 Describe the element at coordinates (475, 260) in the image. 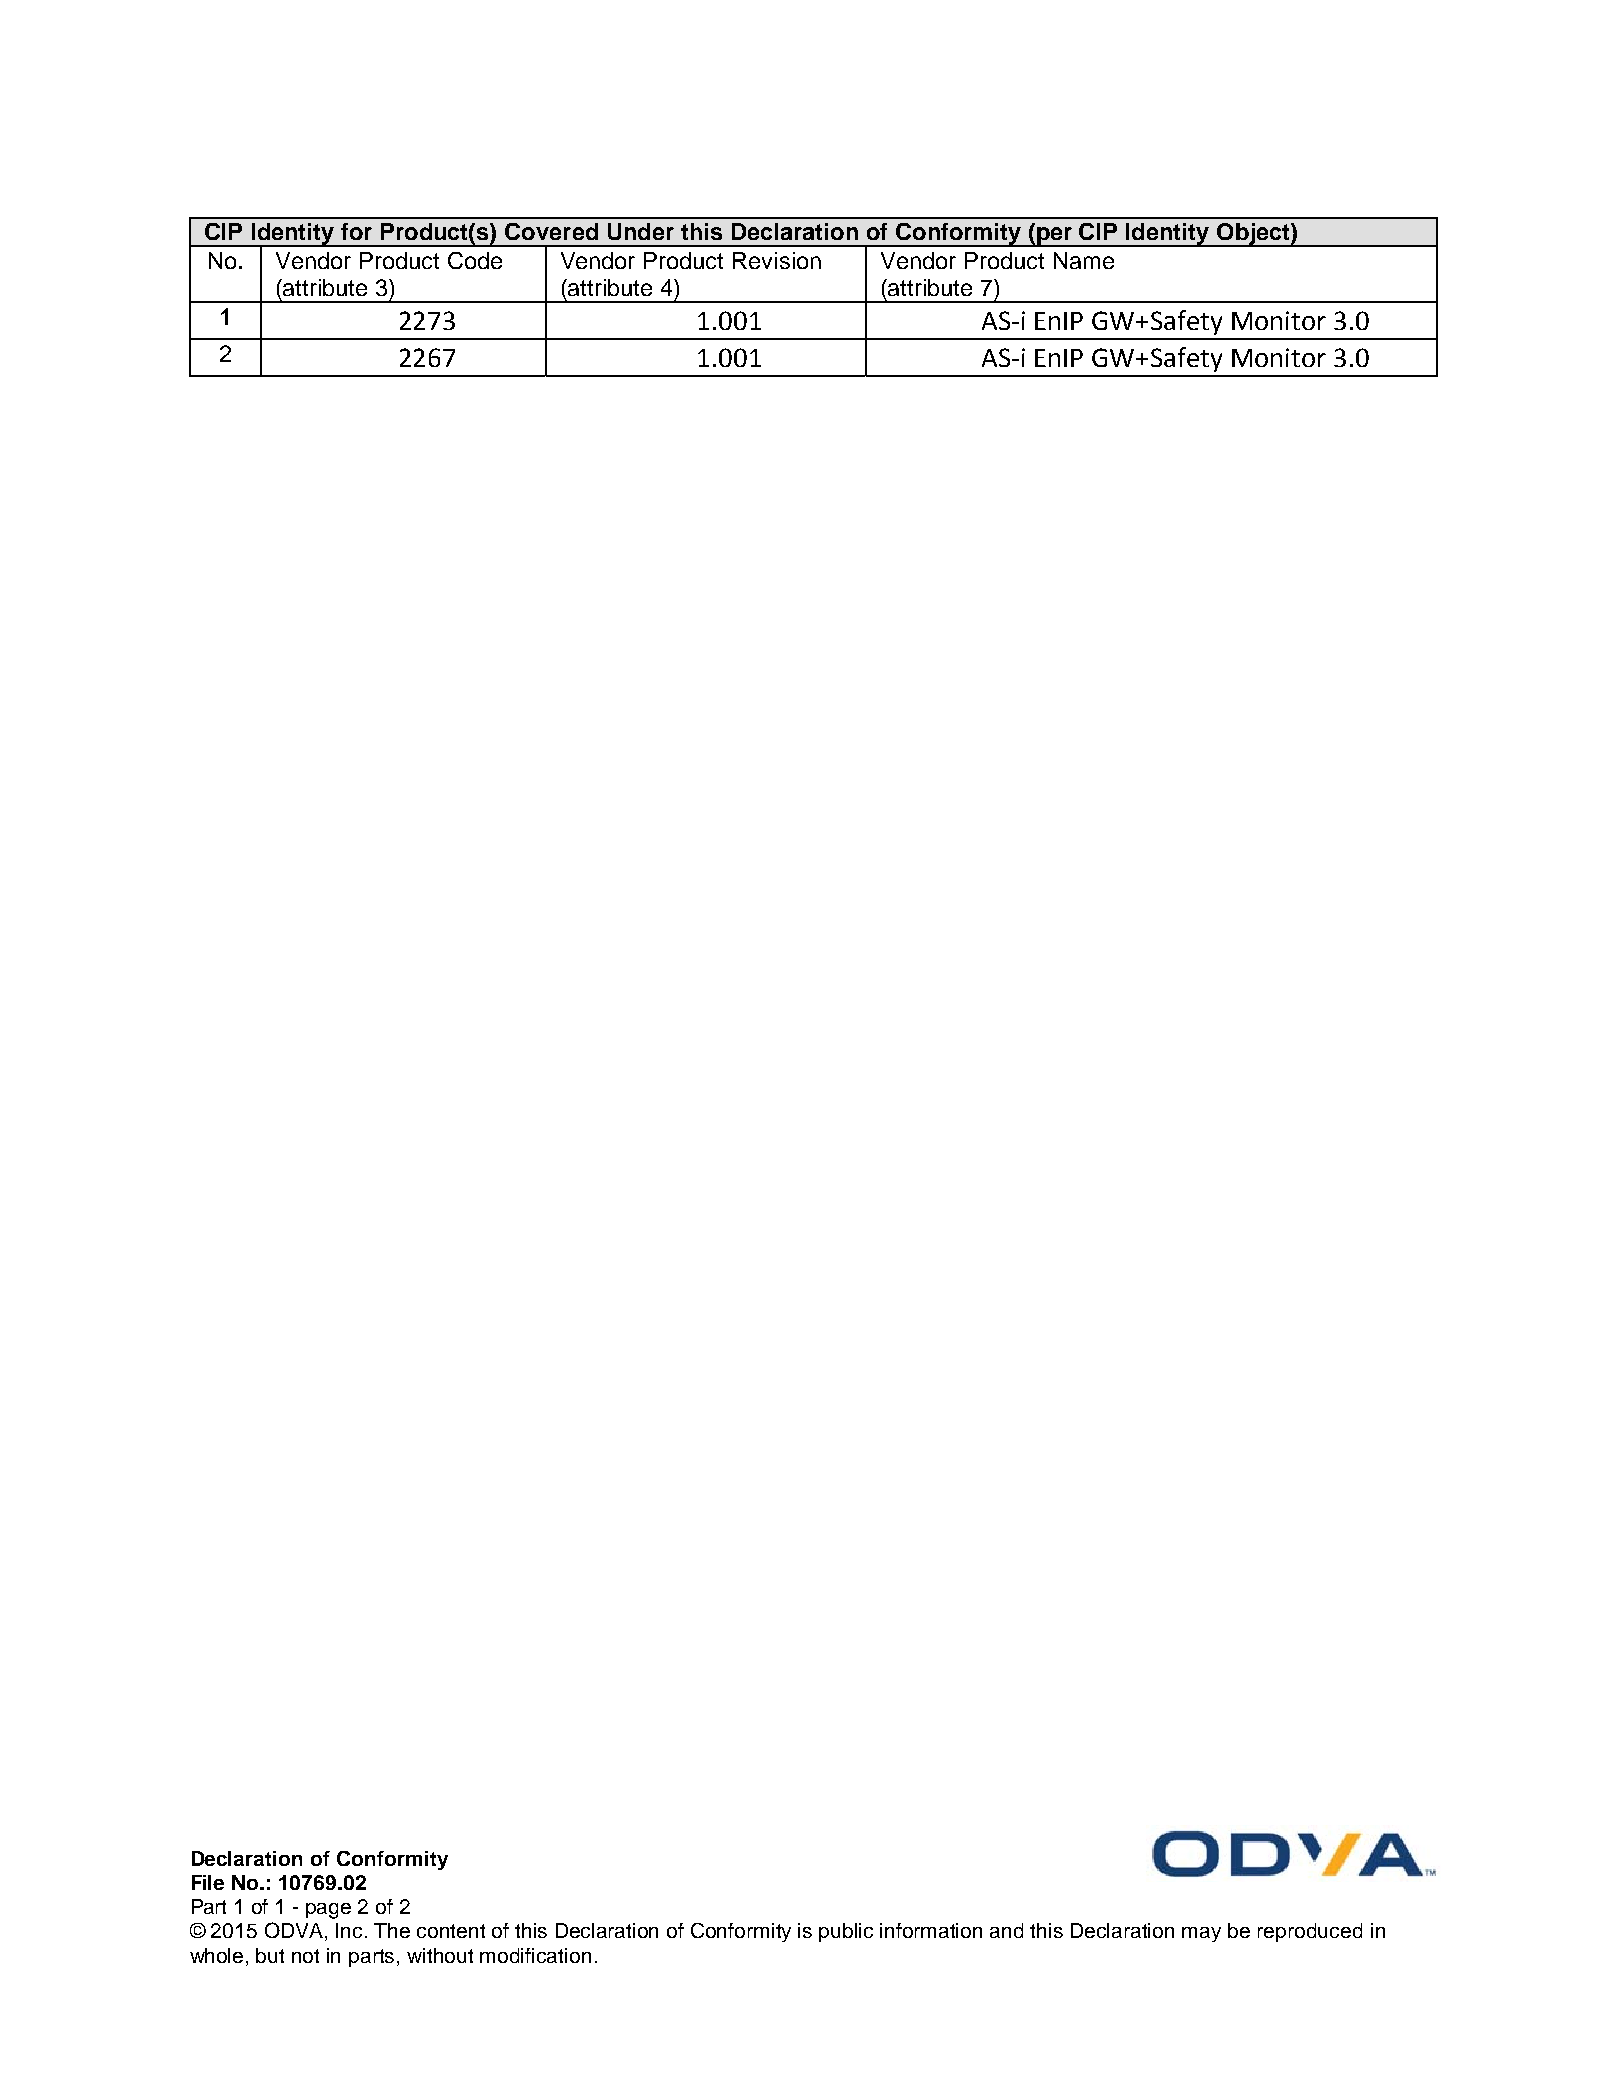

I see `Code` at that location.
